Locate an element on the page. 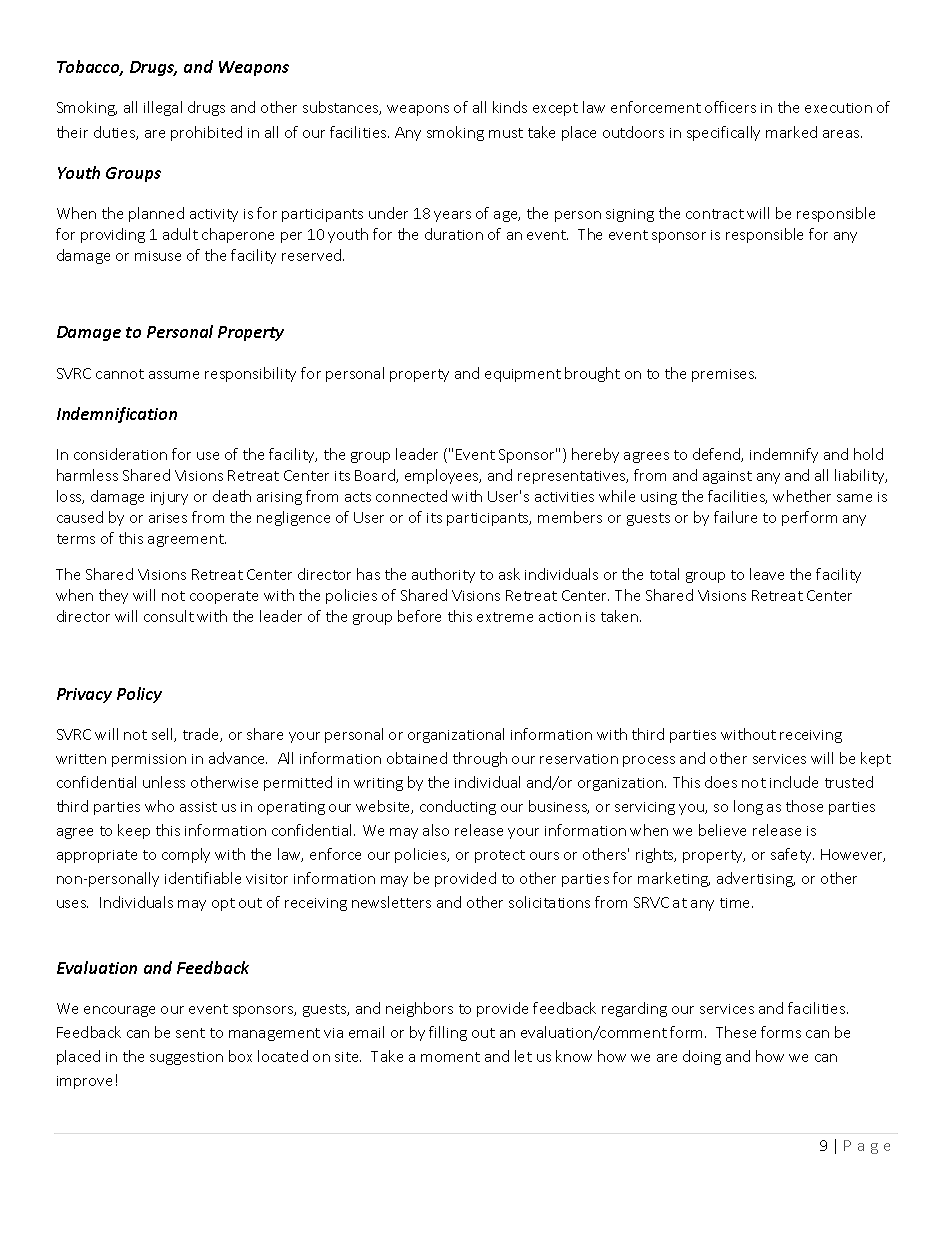 This image has height=1233, width=952. must is located at coordinates (506, 133).
